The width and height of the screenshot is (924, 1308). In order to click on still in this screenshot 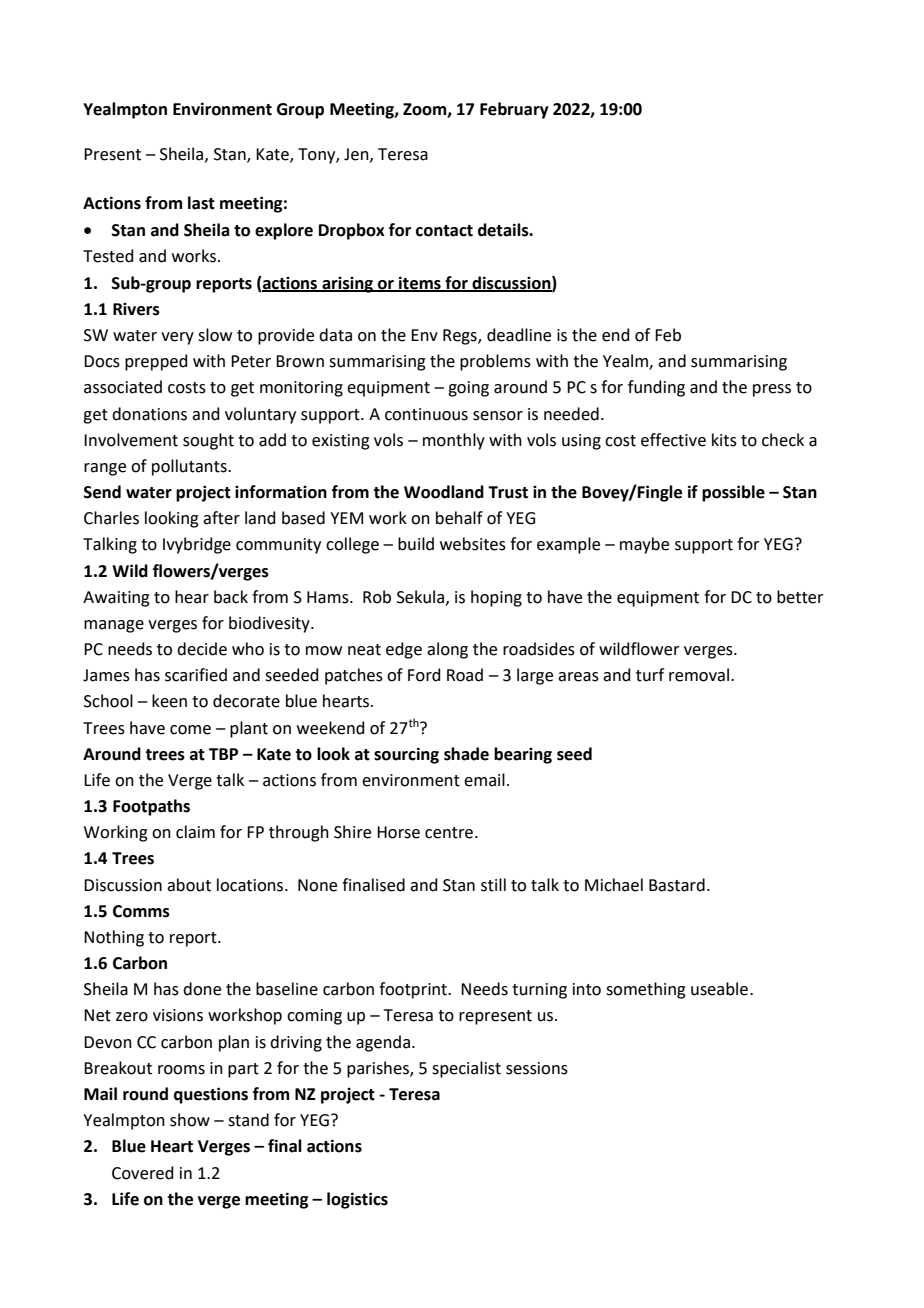, I will do `click(493, 885)`.
